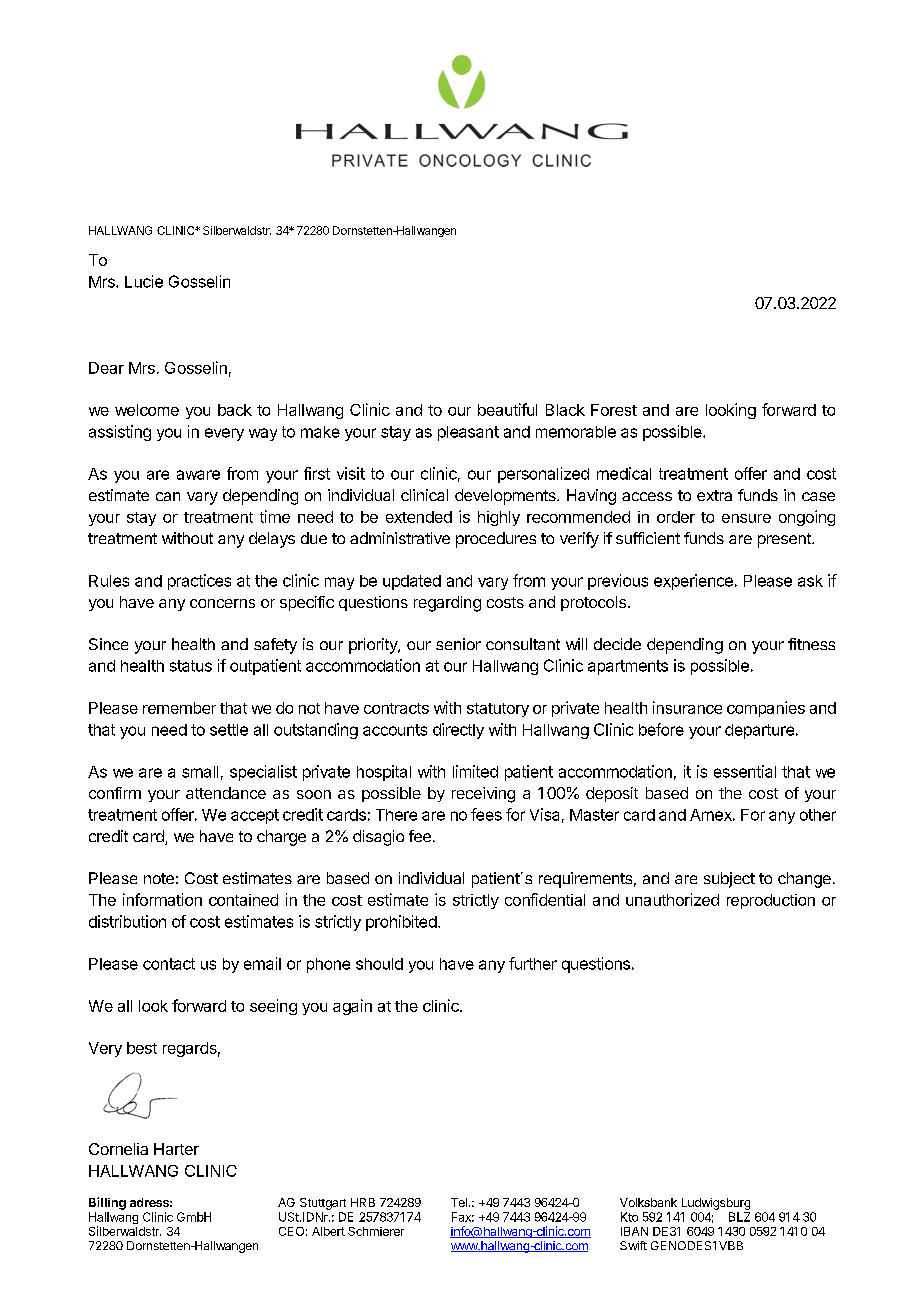  What do you see at coordinates (614, 410) in the screenshot?
I see `Forest` at bounding box center [614, 410].
